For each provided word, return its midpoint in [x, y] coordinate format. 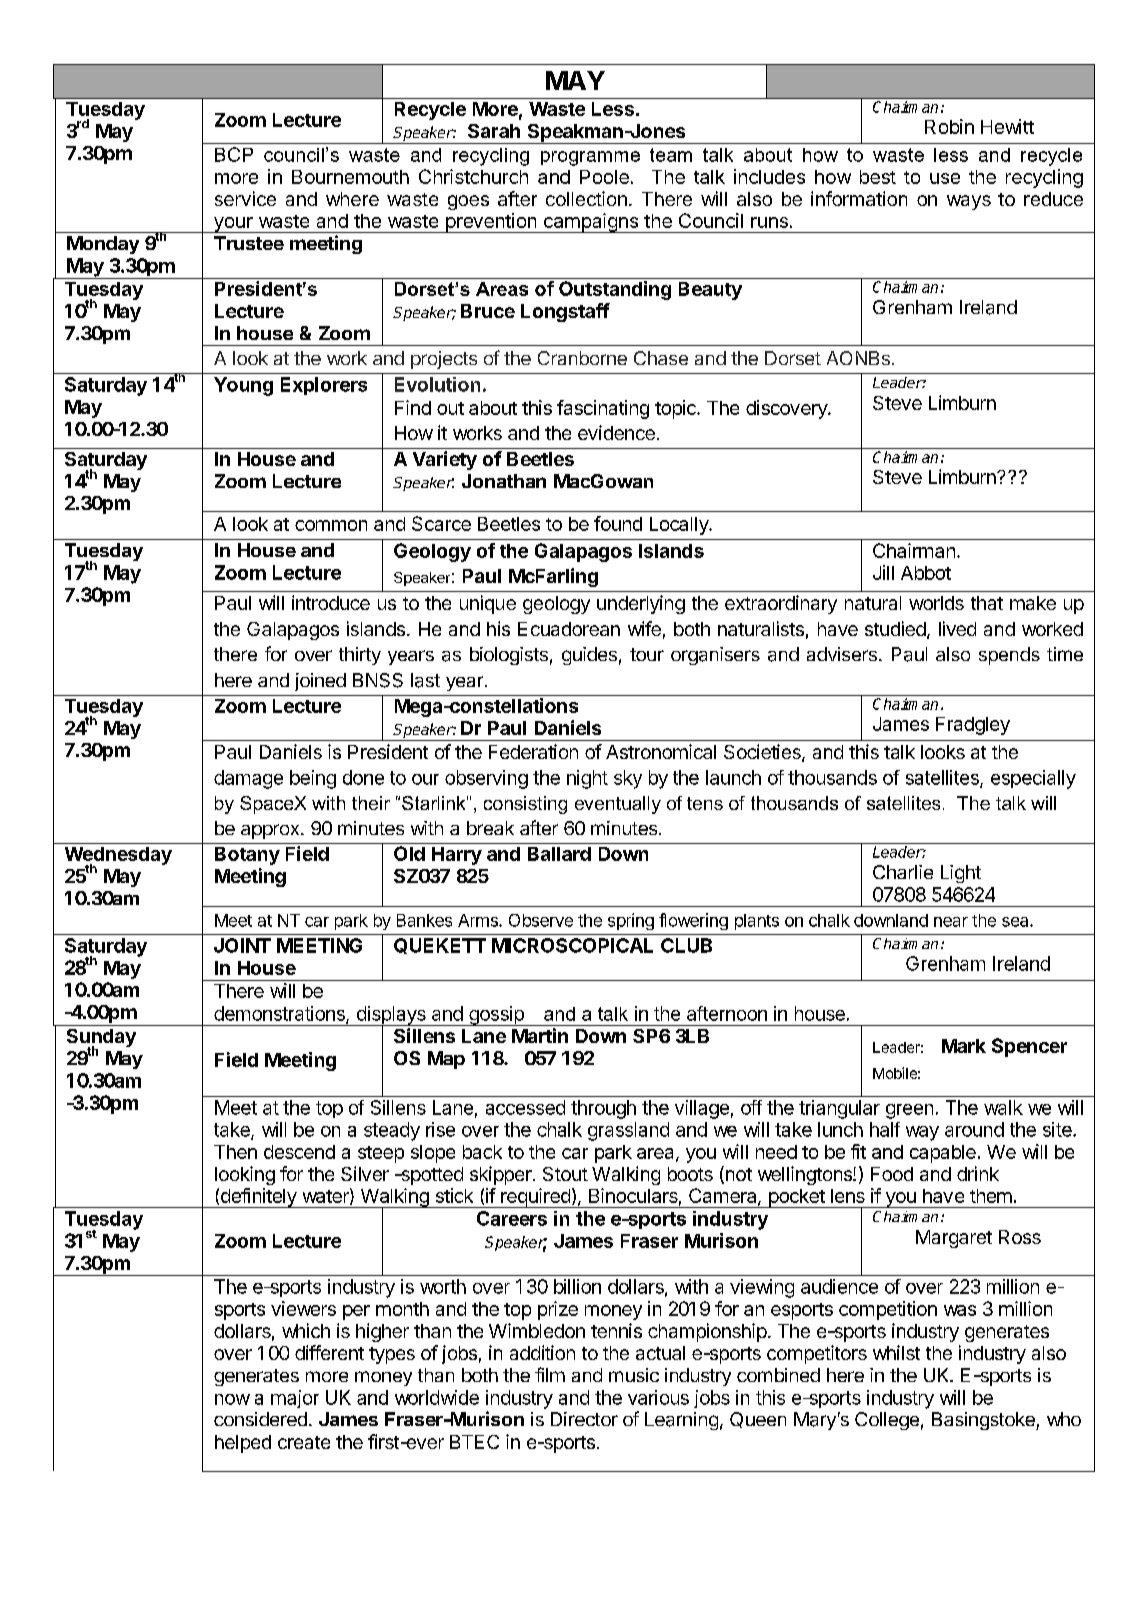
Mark [964, 1046]
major [295, 1399]
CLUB [686, 945]
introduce [331, 602]
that [987, 603]
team [671, 155]
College [887, 1421]
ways [969, 202]
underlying [641, 604]
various [658, 1397]
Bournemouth [350, 177]
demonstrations [280, 1014]
